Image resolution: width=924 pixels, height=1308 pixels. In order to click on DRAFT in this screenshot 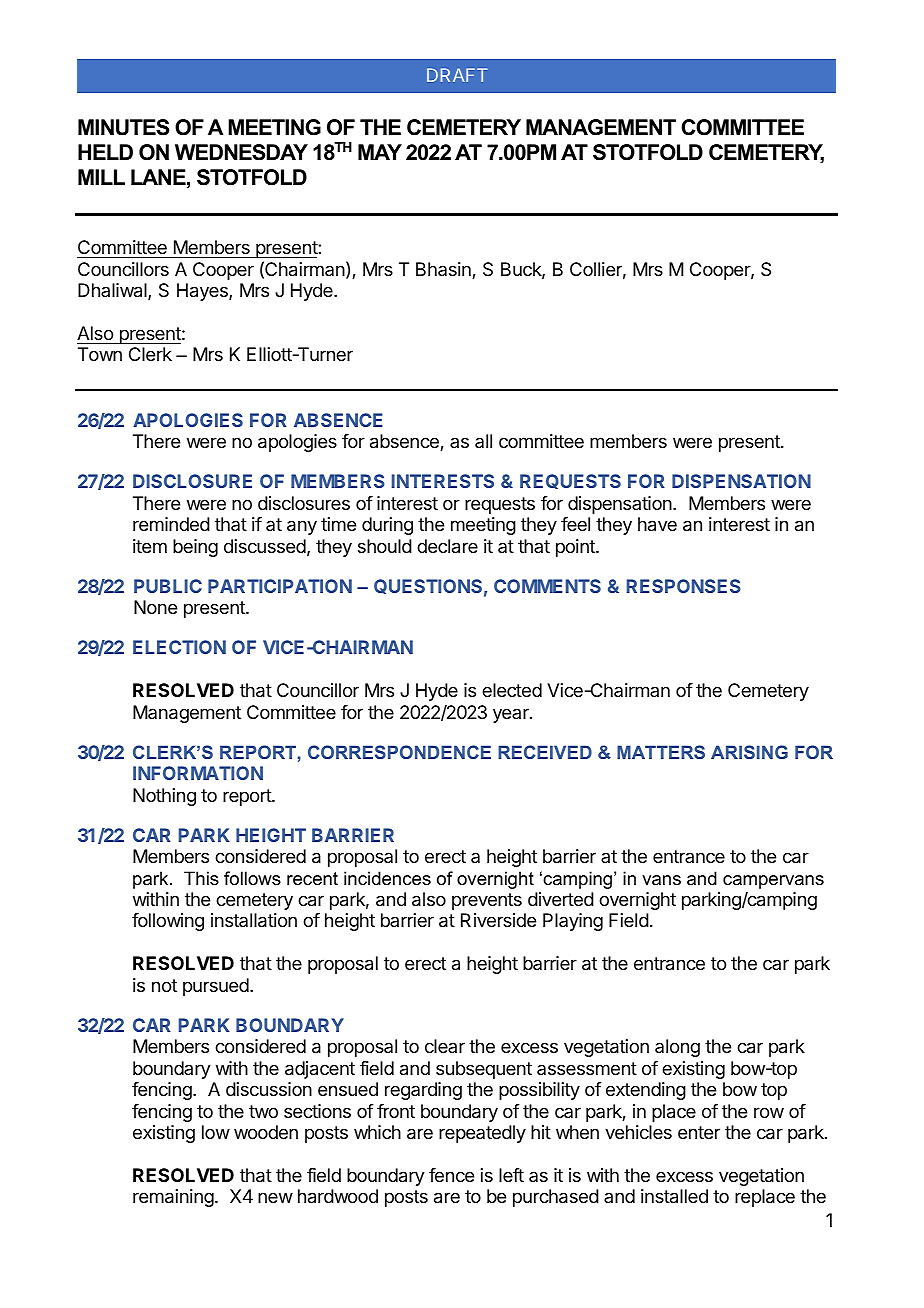, I will do `click(457, 75)`.
